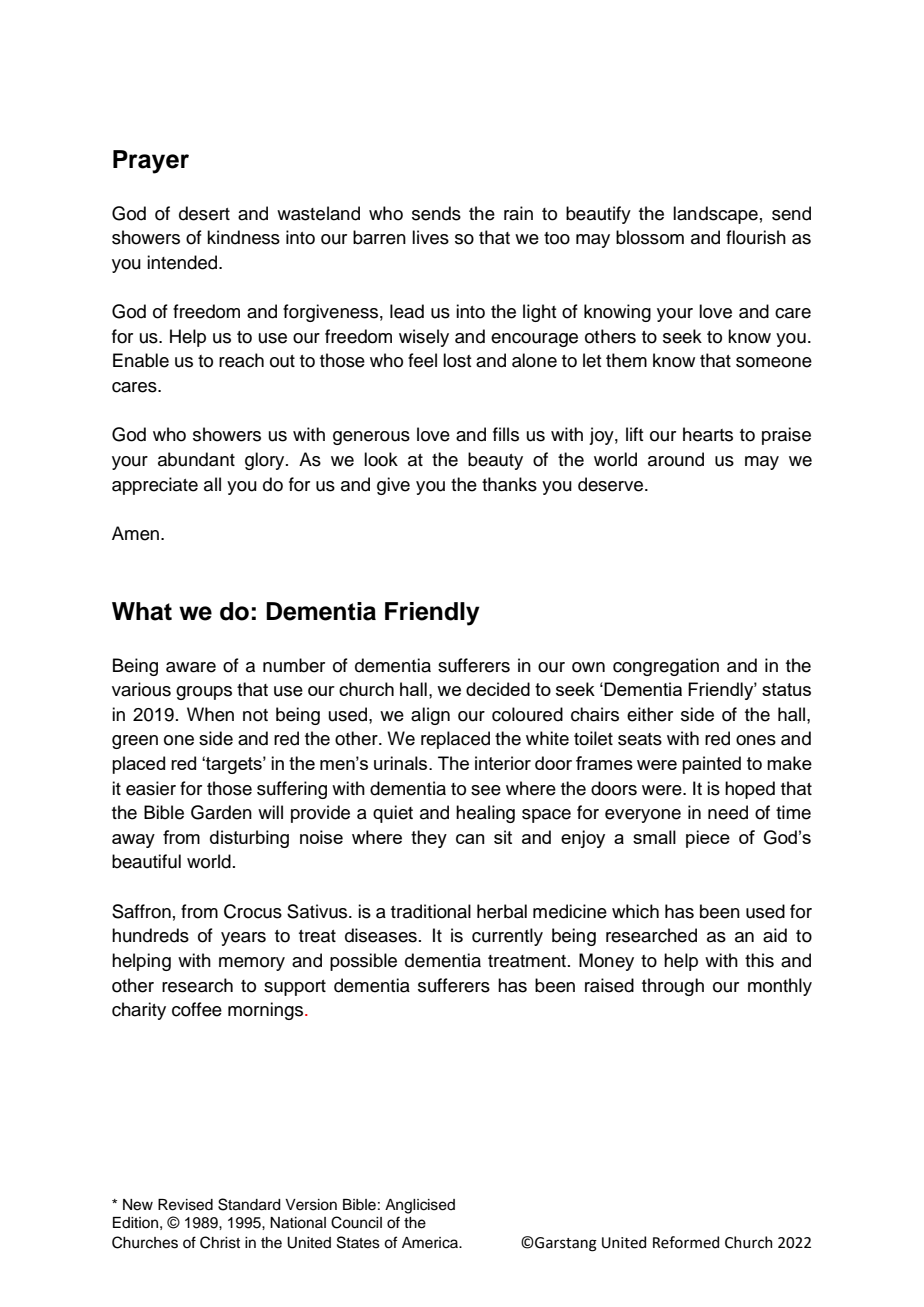 Image resolution: width=924 pixels, height=1307 pixels. Describe the element at coordinates (756, 740) in the document. I see `ones` at that location.
